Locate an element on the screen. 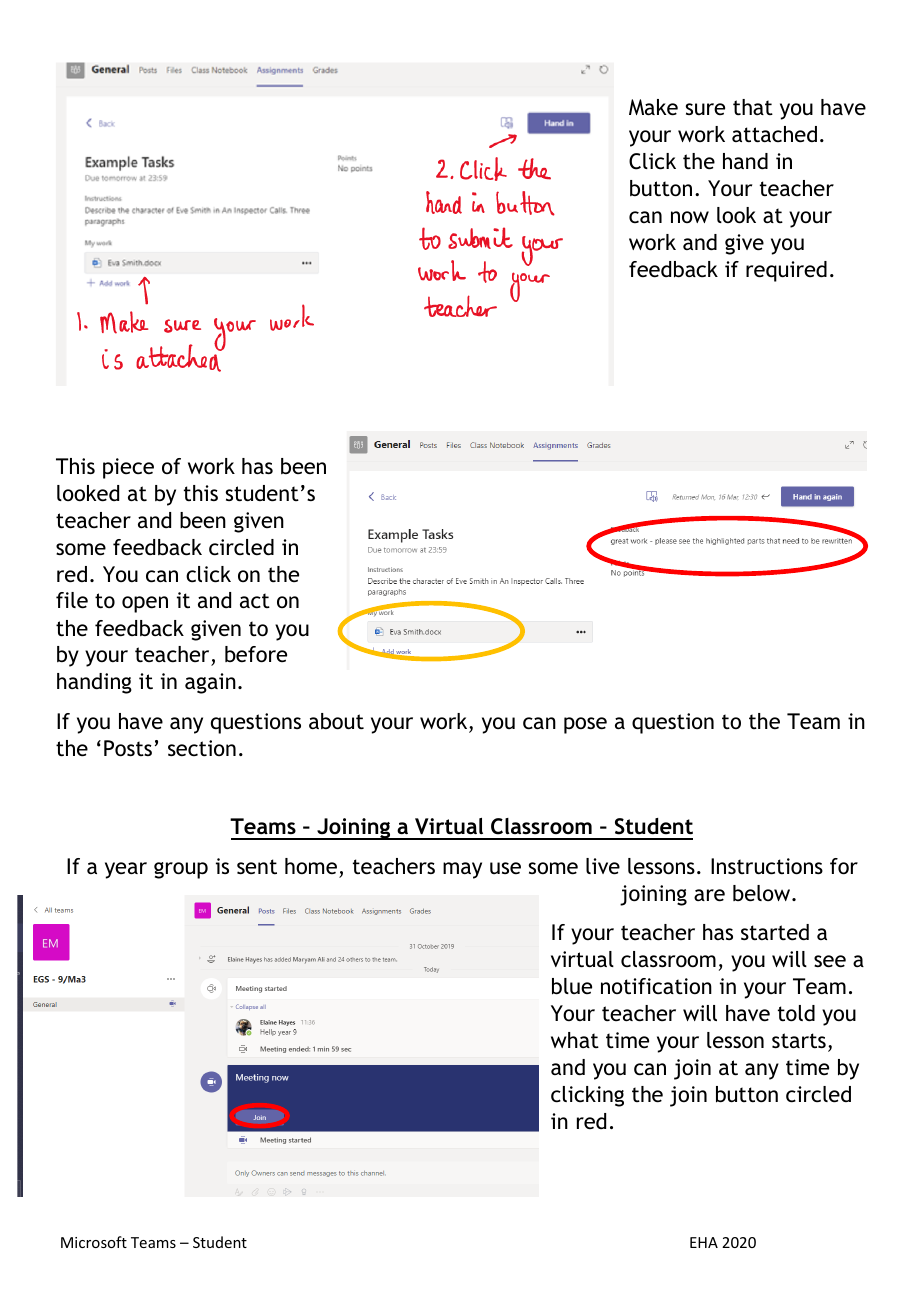  piece is located at coordinates (128, 468).
